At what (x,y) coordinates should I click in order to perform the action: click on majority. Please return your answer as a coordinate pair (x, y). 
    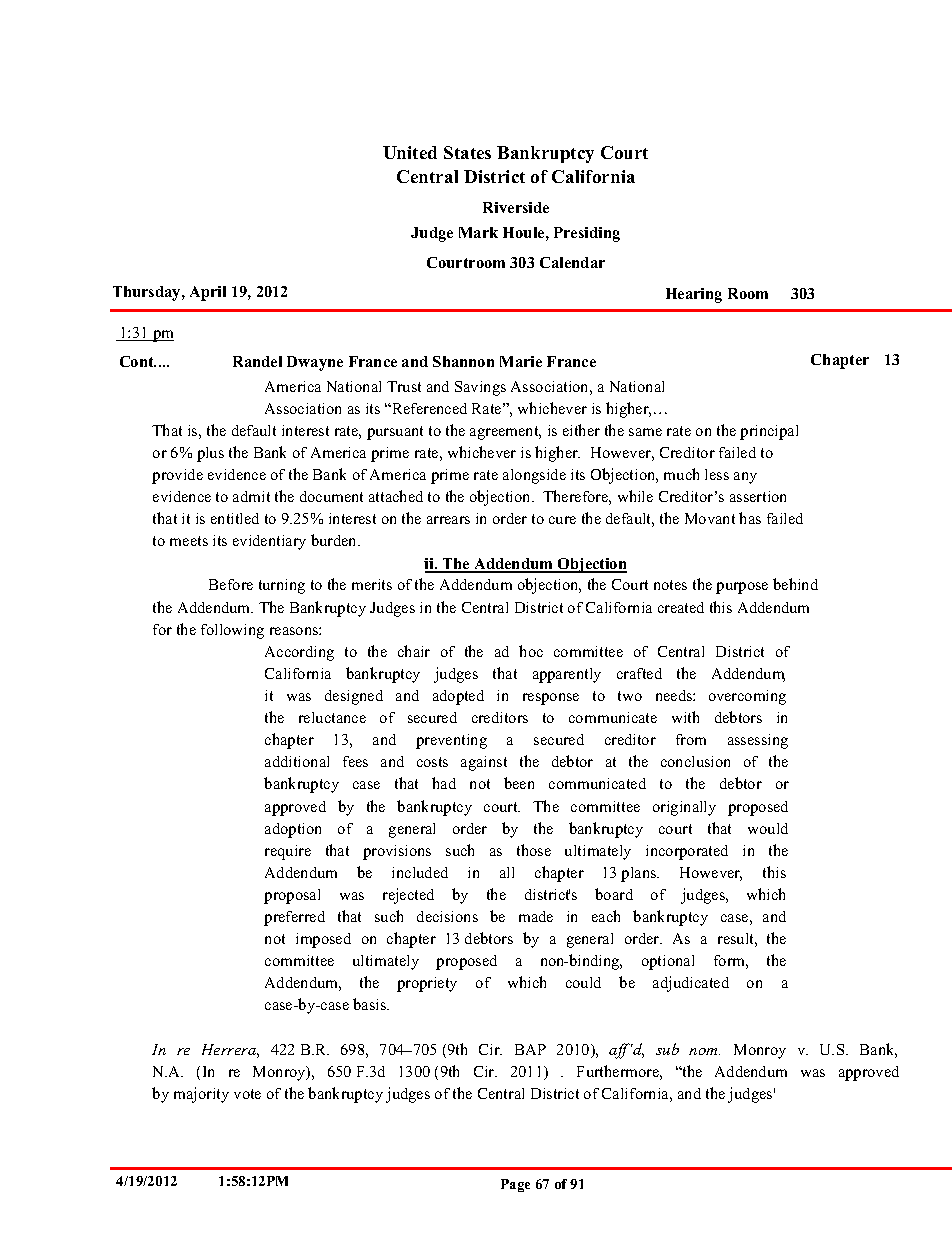
    Looking at the image, I should click on (201, 1095).
